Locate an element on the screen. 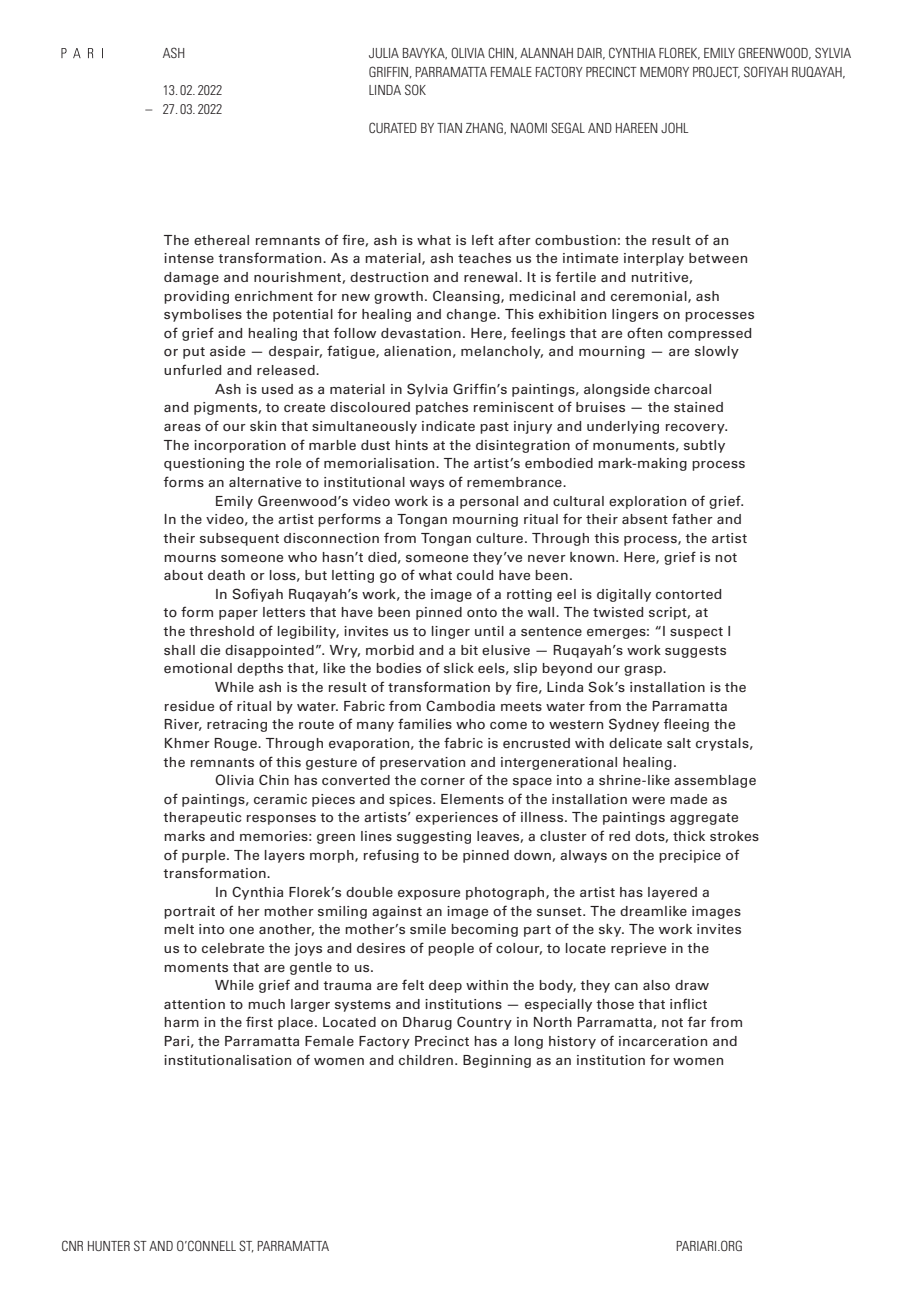 The width and height of the screenshot is (924, 1308). preservation is located at coordinates (422, 763).
